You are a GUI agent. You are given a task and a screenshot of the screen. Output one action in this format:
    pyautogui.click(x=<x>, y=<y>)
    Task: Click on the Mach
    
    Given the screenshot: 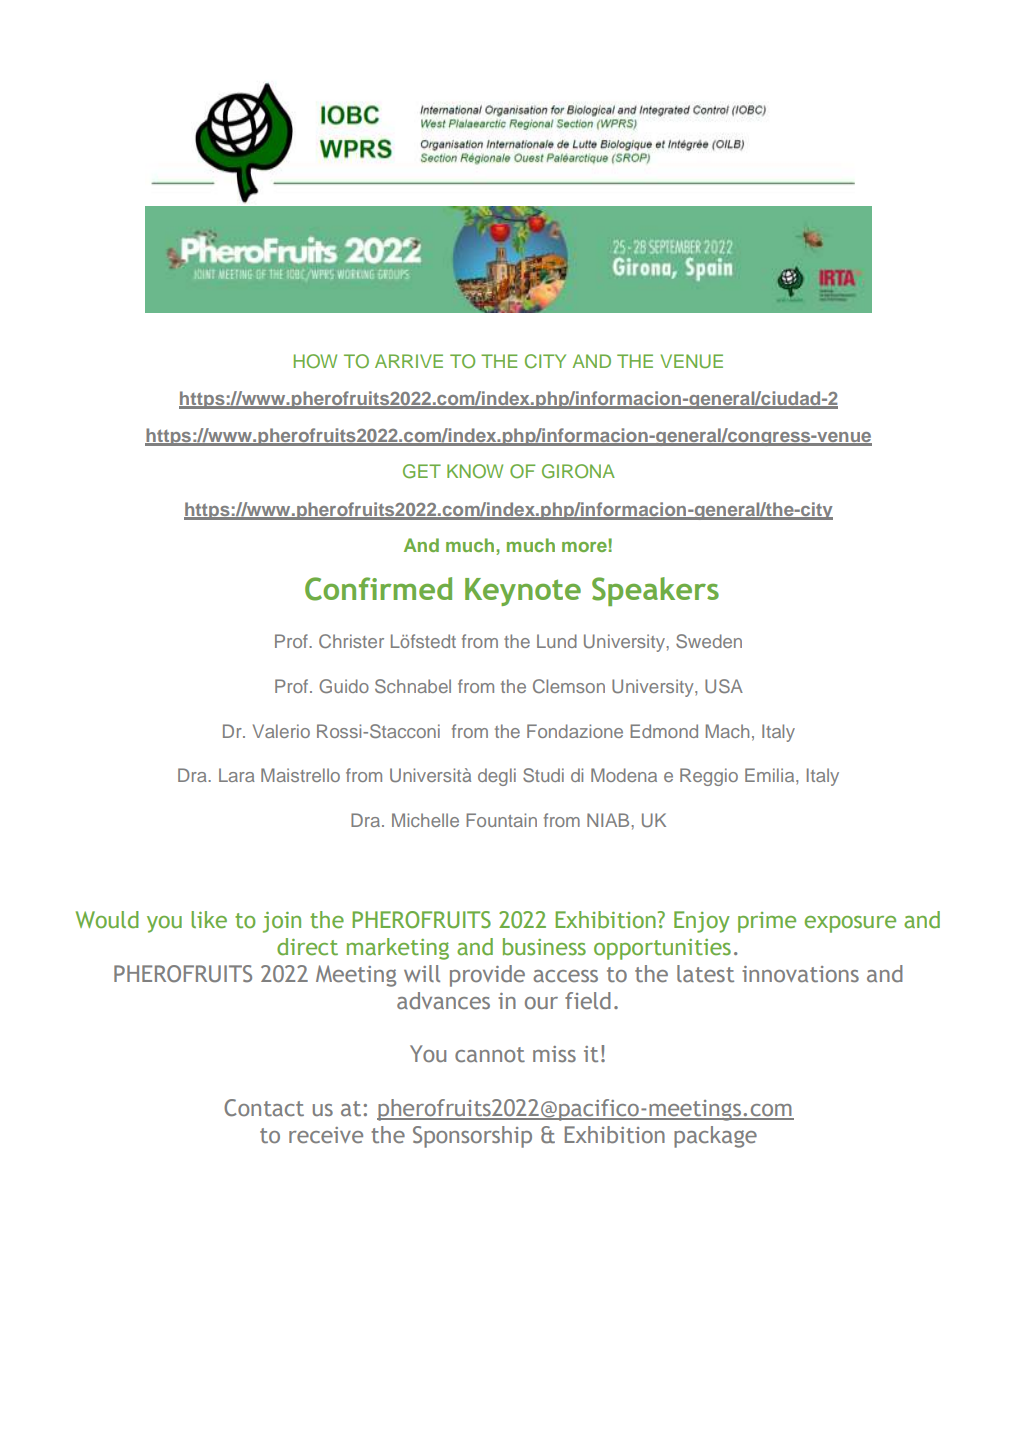 What is the action you would take?
    pyautogui.click(x=727, y=731)
